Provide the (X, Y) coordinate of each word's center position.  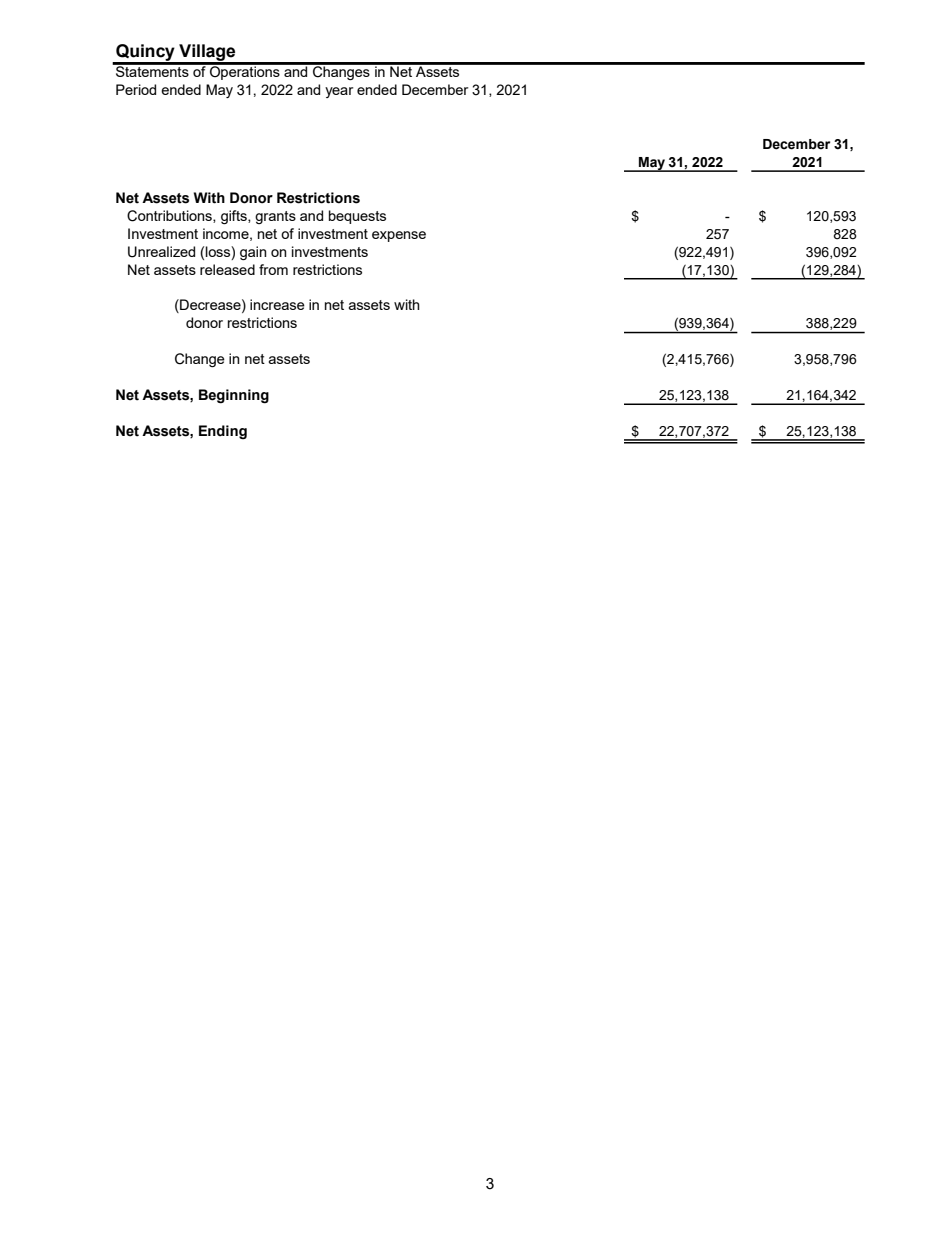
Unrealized (161, 252)
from (273, 269)
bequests (357, 217)
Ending (223, 432)
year (339, 92)
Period (136, 89)
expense (399, 236)
